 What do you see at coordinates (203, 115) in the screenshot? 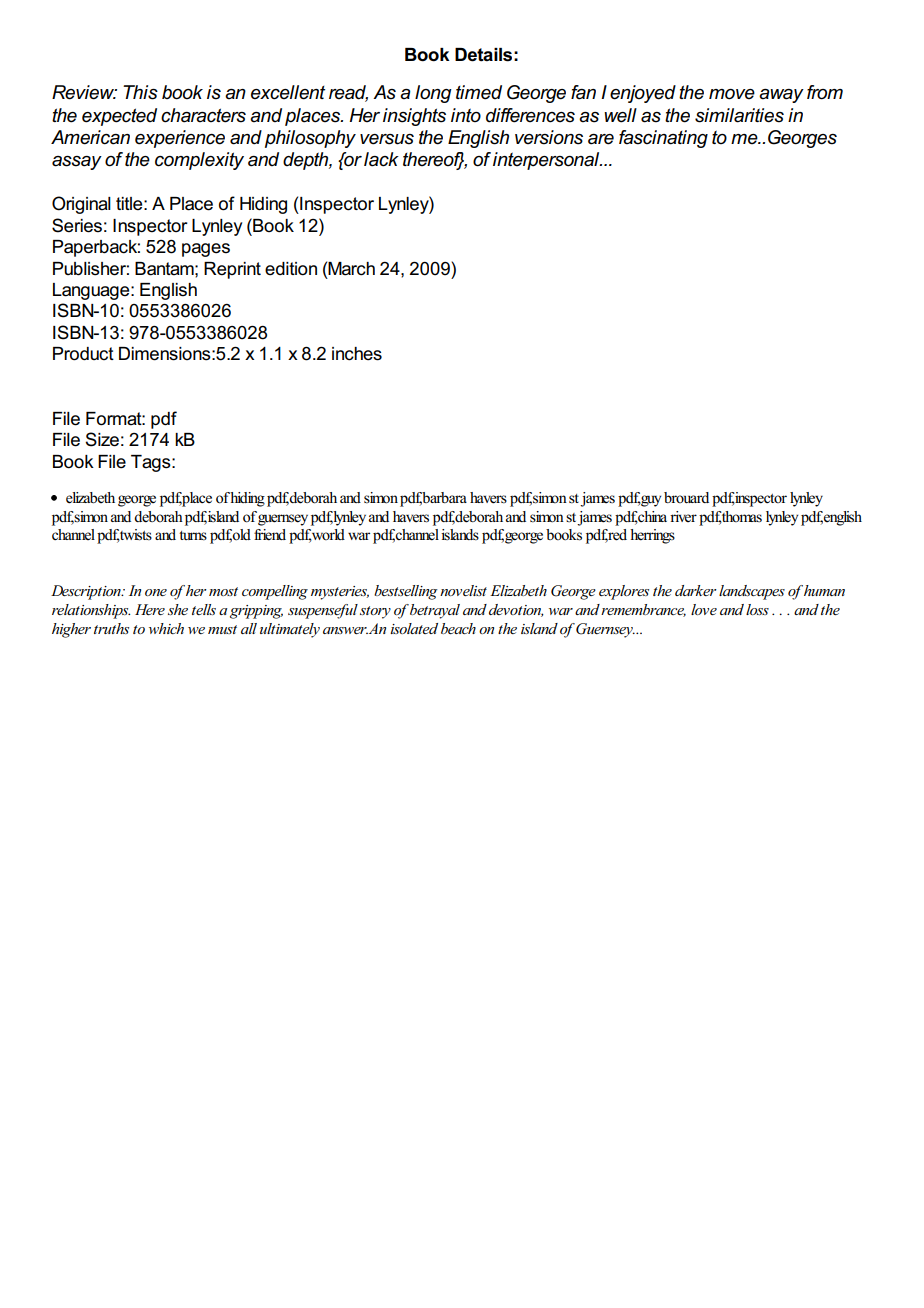
I see `characters` at bounding box center [203, 115].
